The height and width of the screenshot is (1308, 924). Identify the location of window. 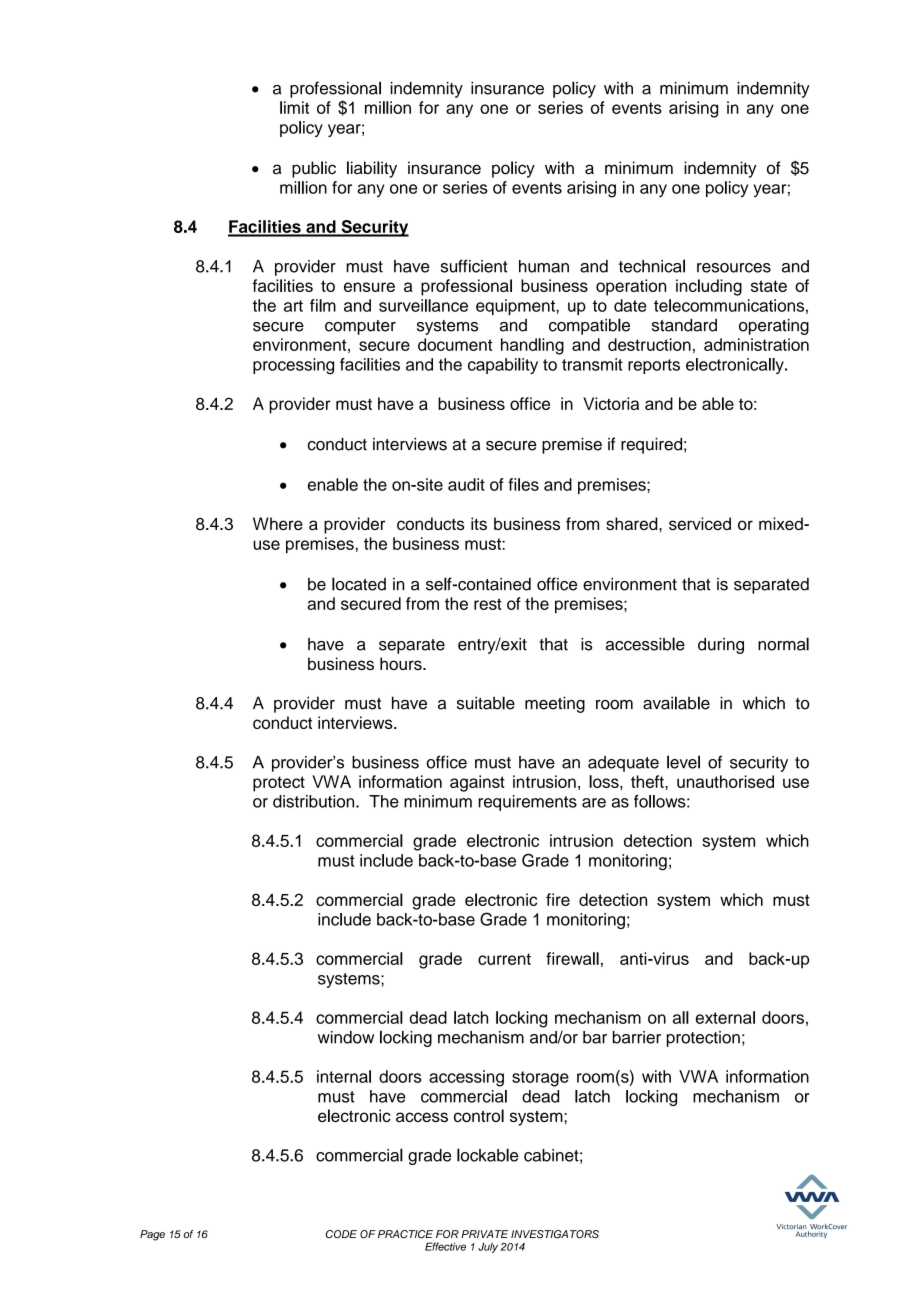
(346, 1037).
